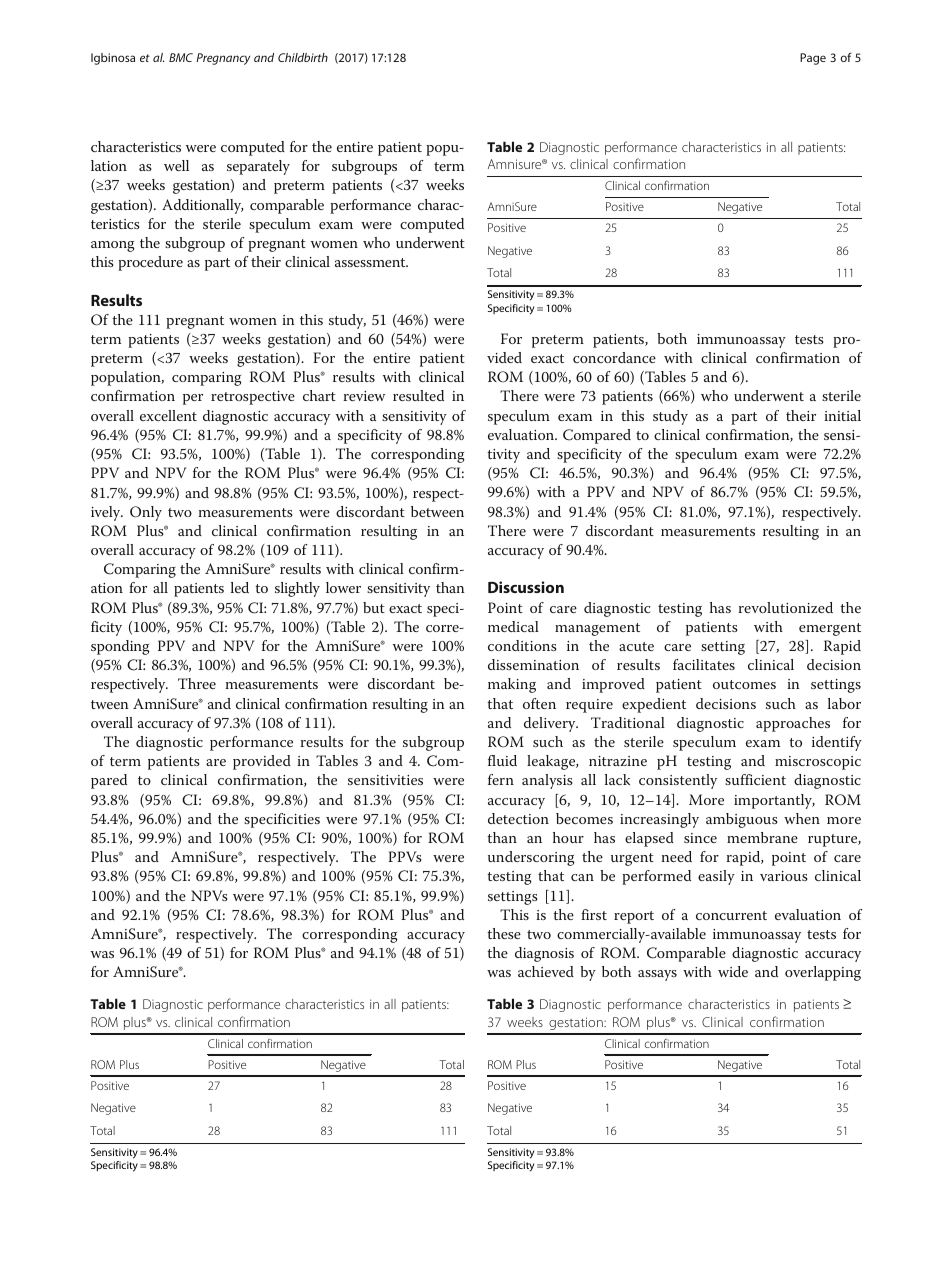 The image size is (952, 1265). Describe the element at coordinates (223, 59) in the page. I see `Pregnancy` at that location.
